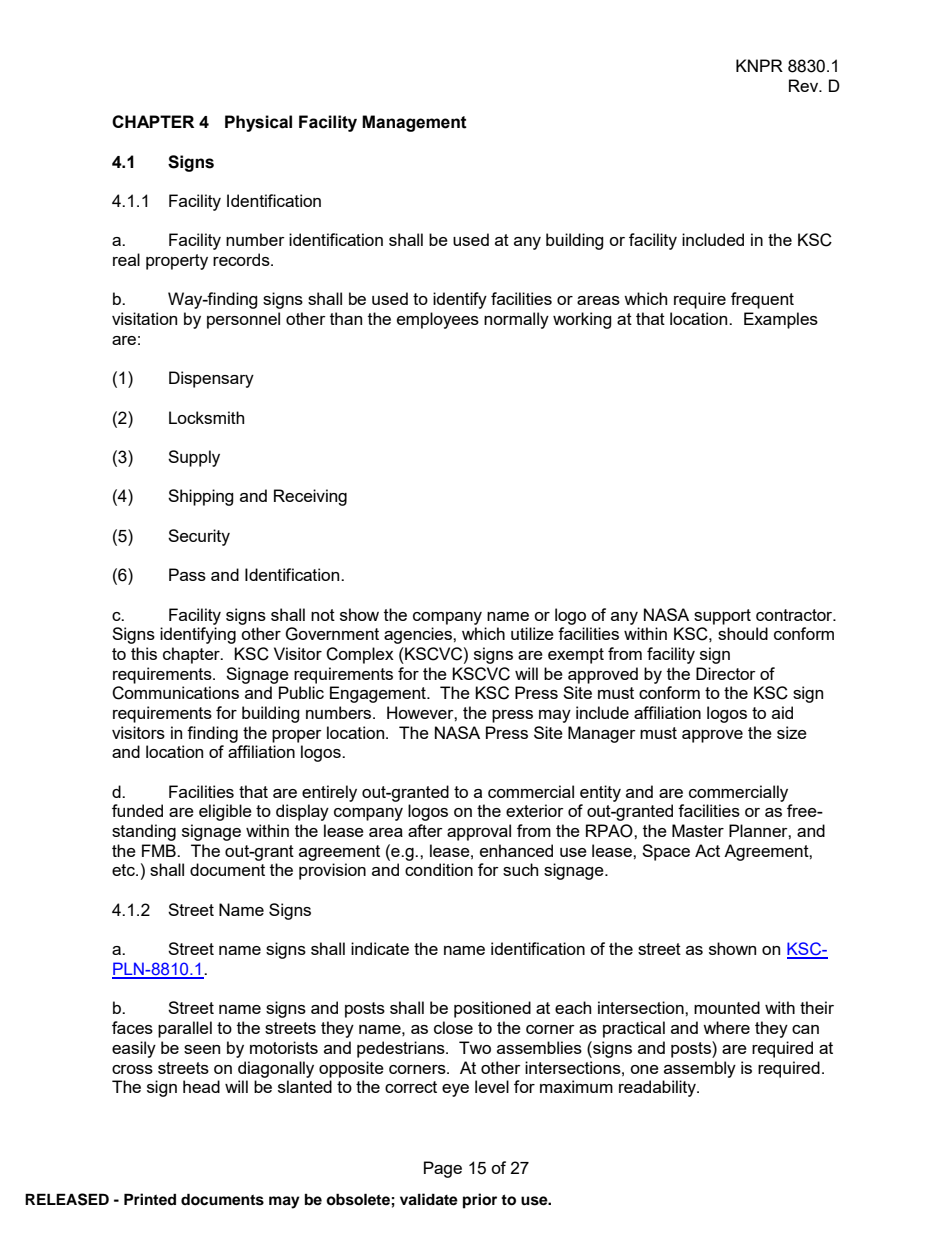 This document has height=1233, width=952. I want to click on personnel, so click(243, 320).
